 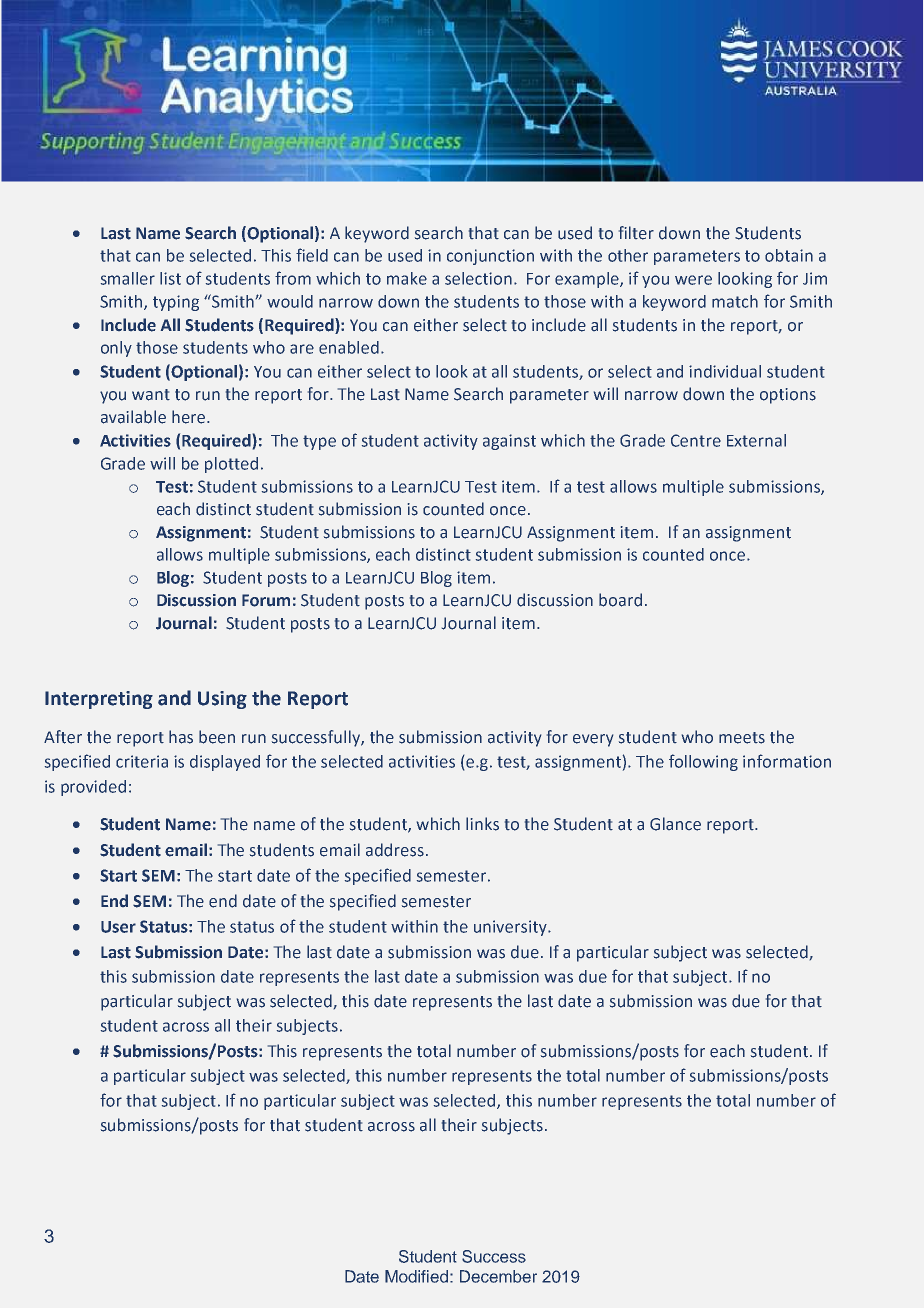 I want to click on User, so click(x=118, y=927).
